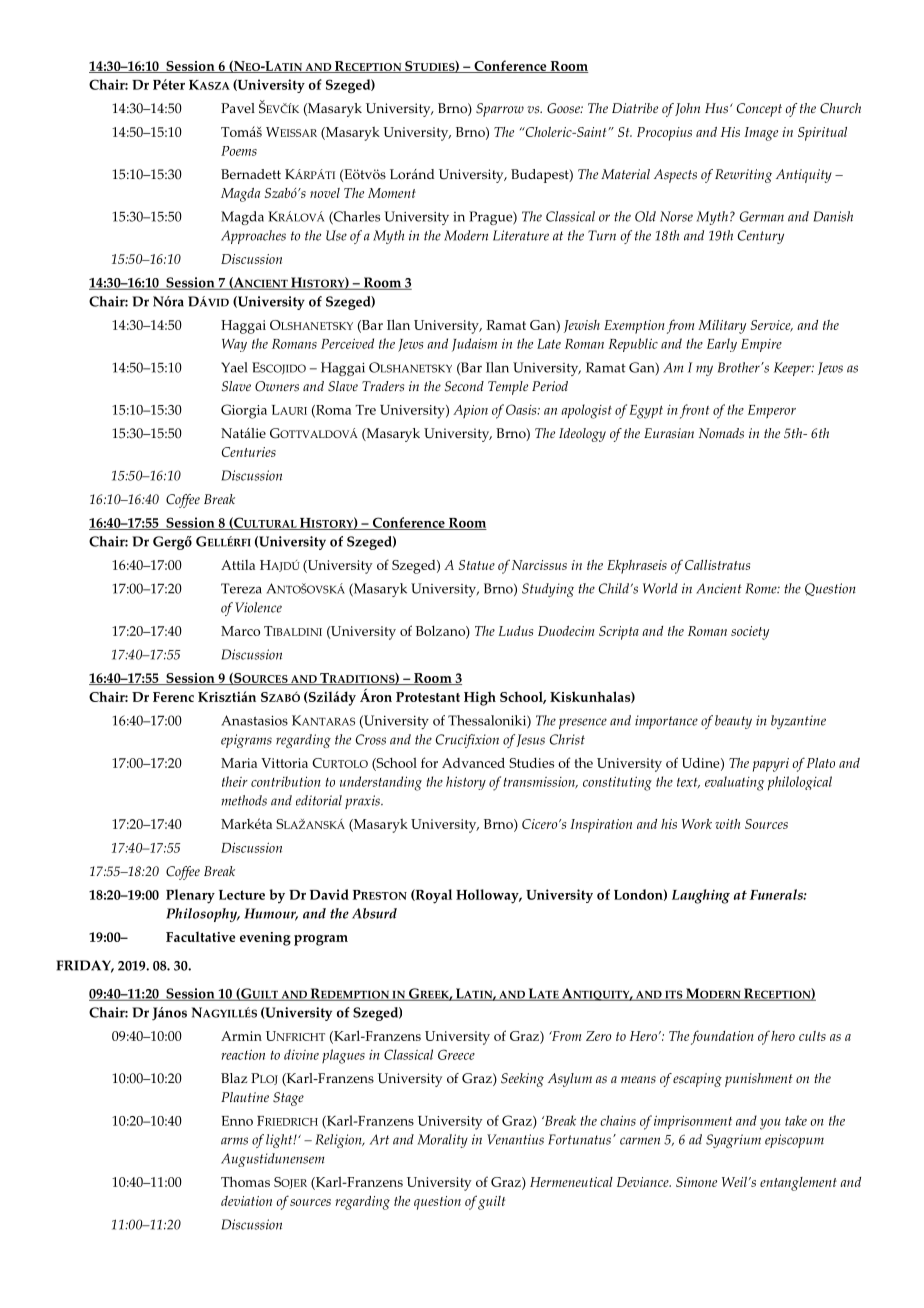 This image has width=924, height=1308. Describe the element at coordinates (245, 1181) in the image. I see `Thomas` at that location.
